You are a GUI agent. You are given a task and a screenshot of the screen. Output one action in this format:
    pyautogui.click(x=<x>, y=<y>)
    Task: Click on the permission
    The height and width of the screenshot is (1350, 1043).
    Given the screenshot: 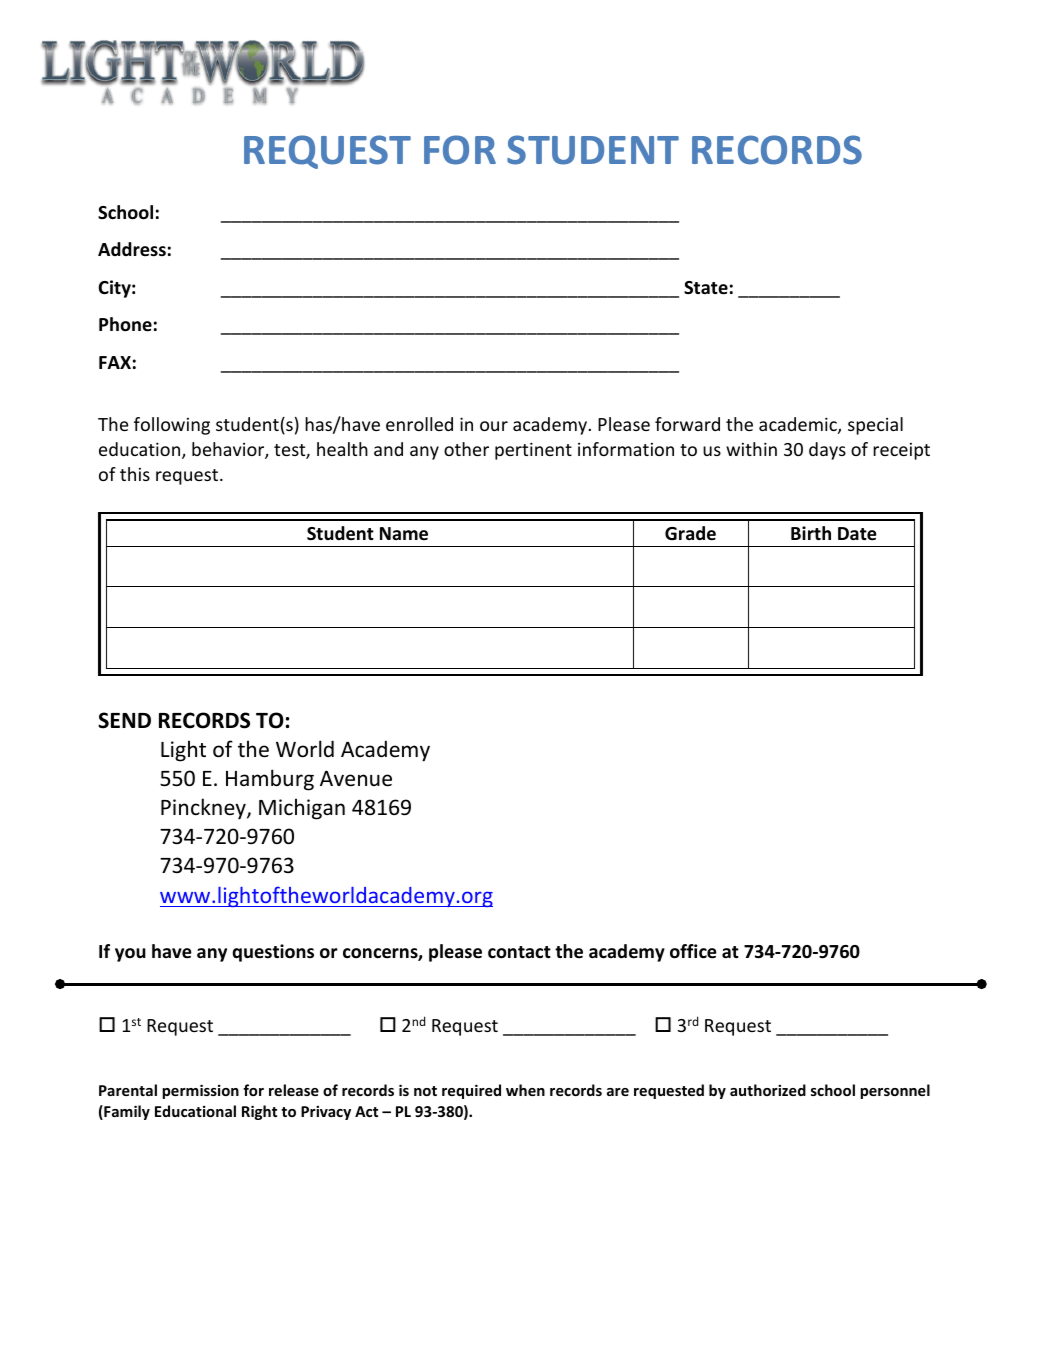 What is the action you would take?
    pyautogui.click(x=200, y=1091)
